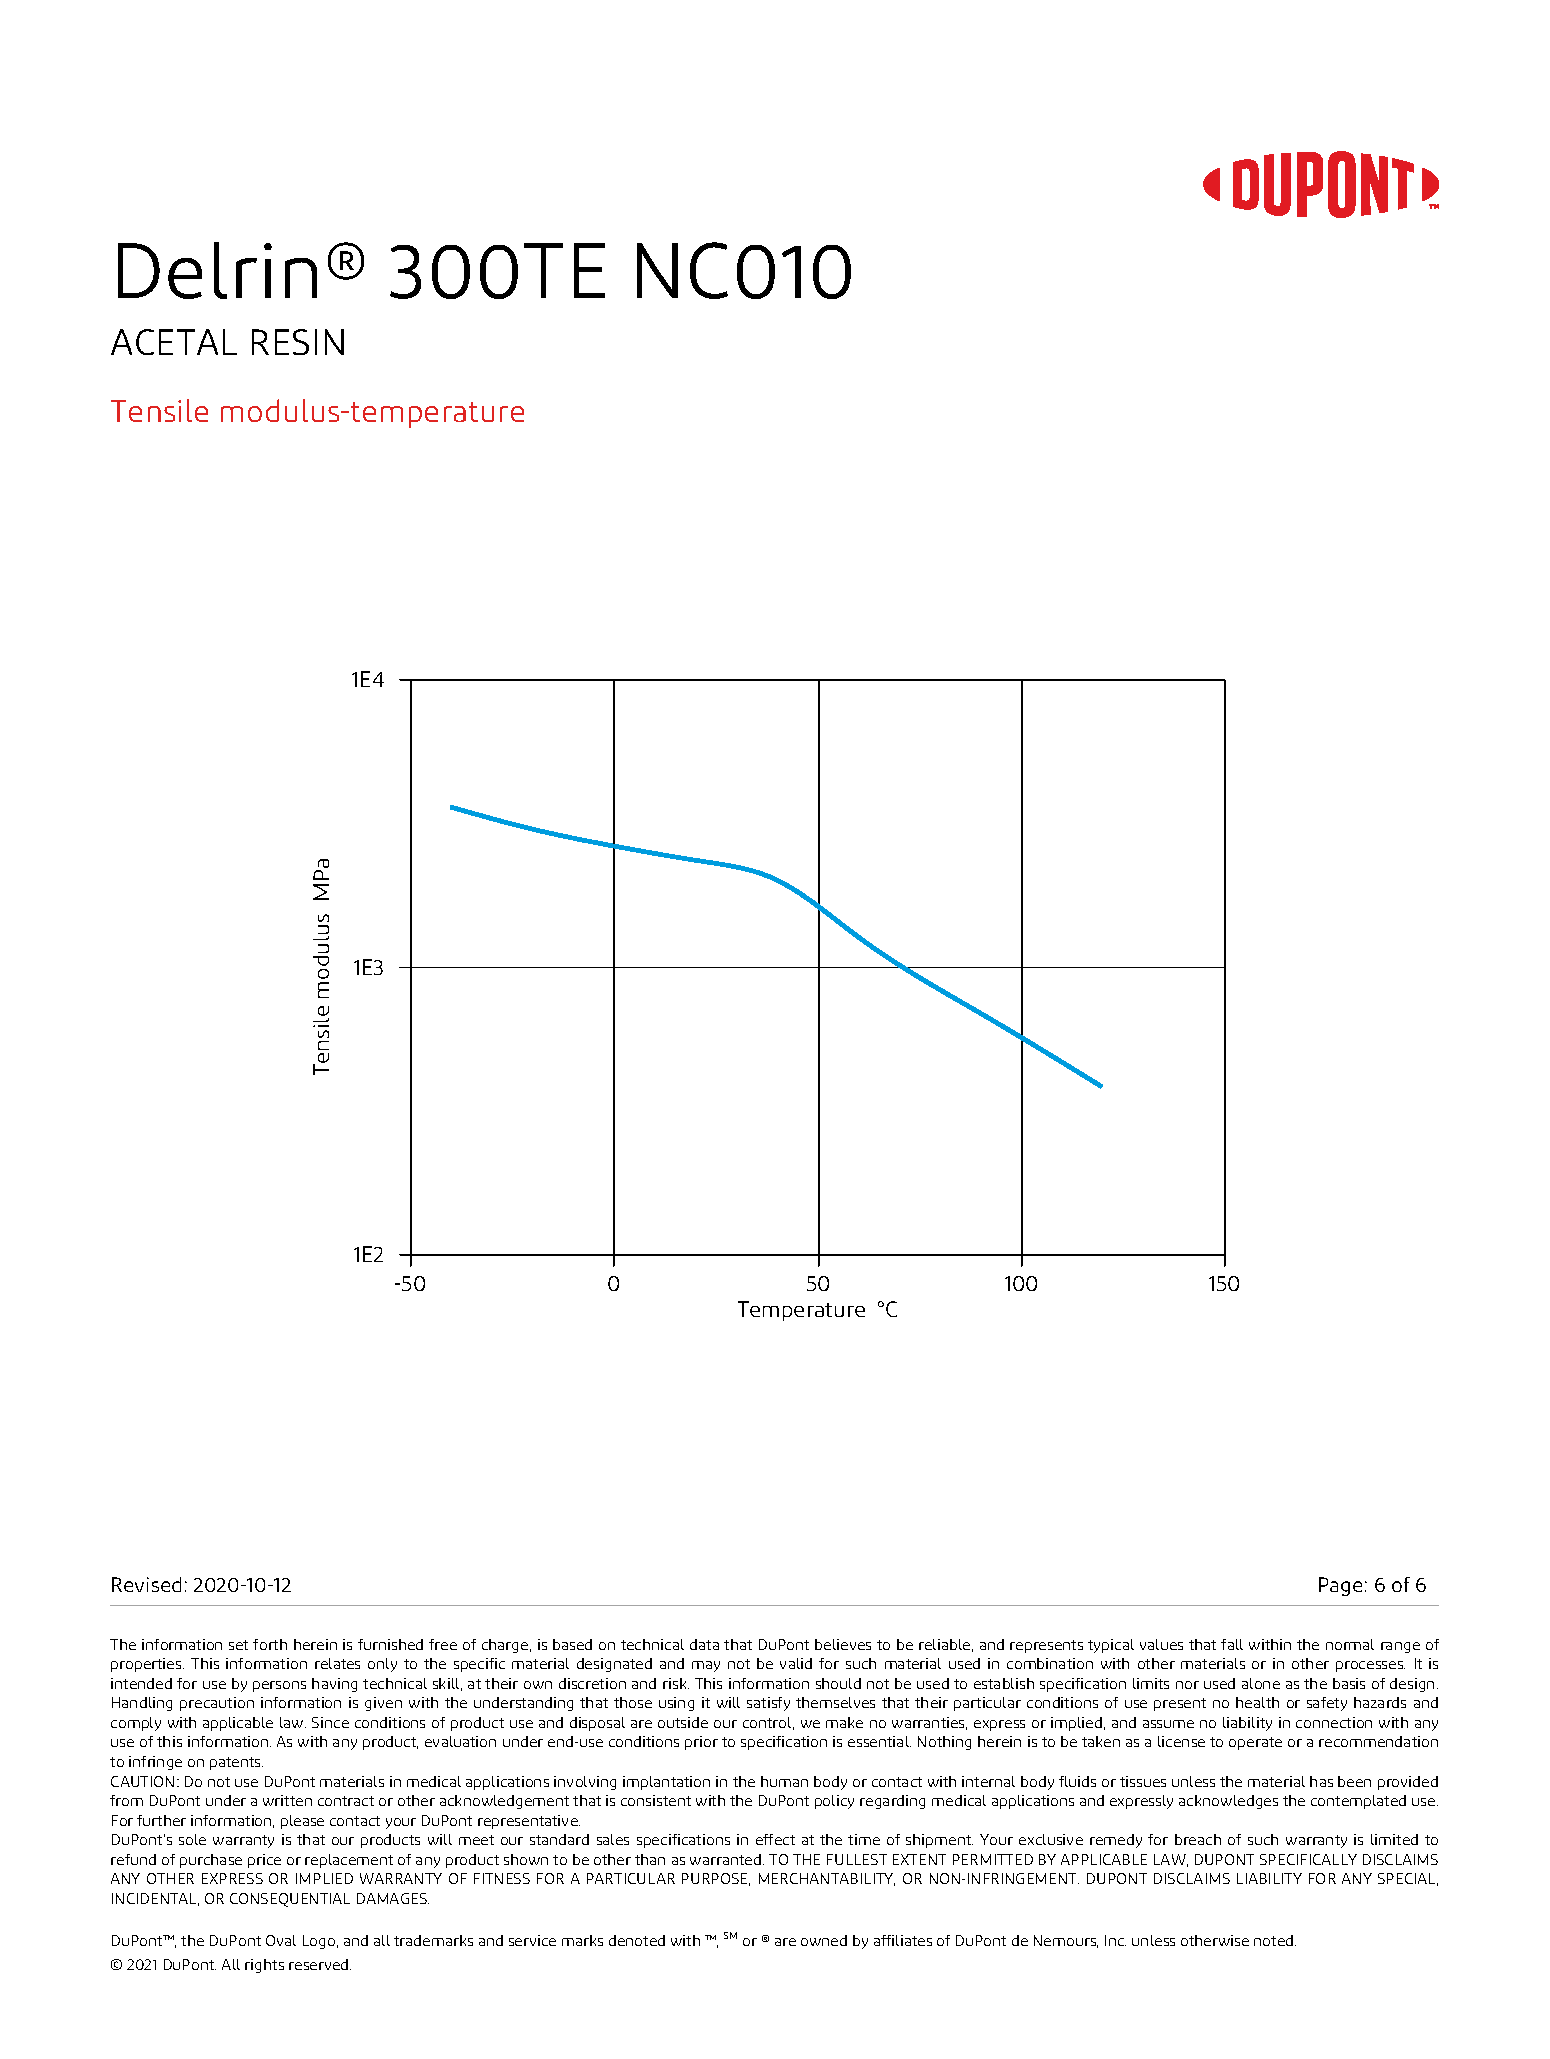  I want to click on CONSEQUENTIAL, so click(290, 1900).
